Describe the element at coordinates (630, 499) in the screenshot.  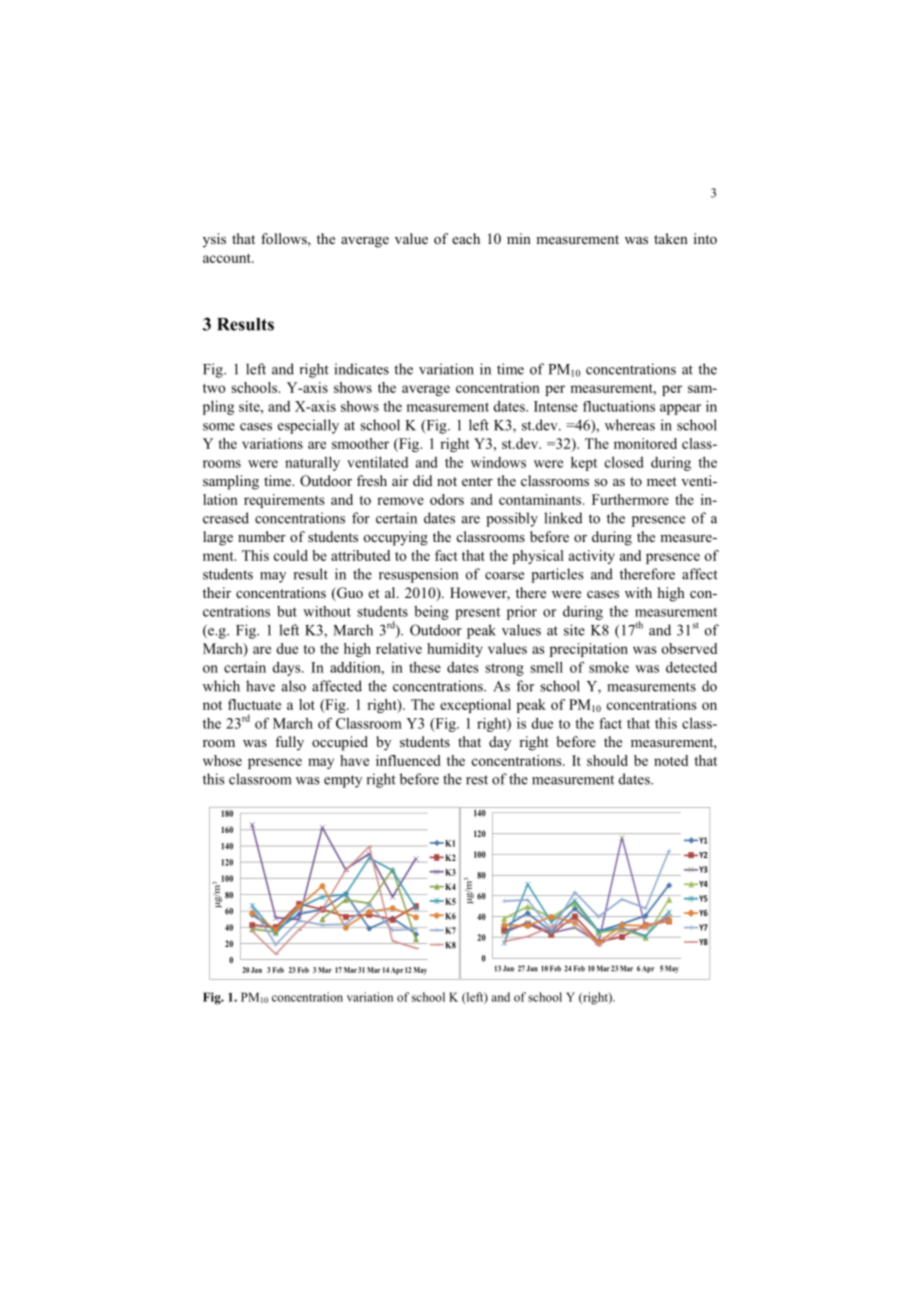
I see `Furthermore` at that location.
